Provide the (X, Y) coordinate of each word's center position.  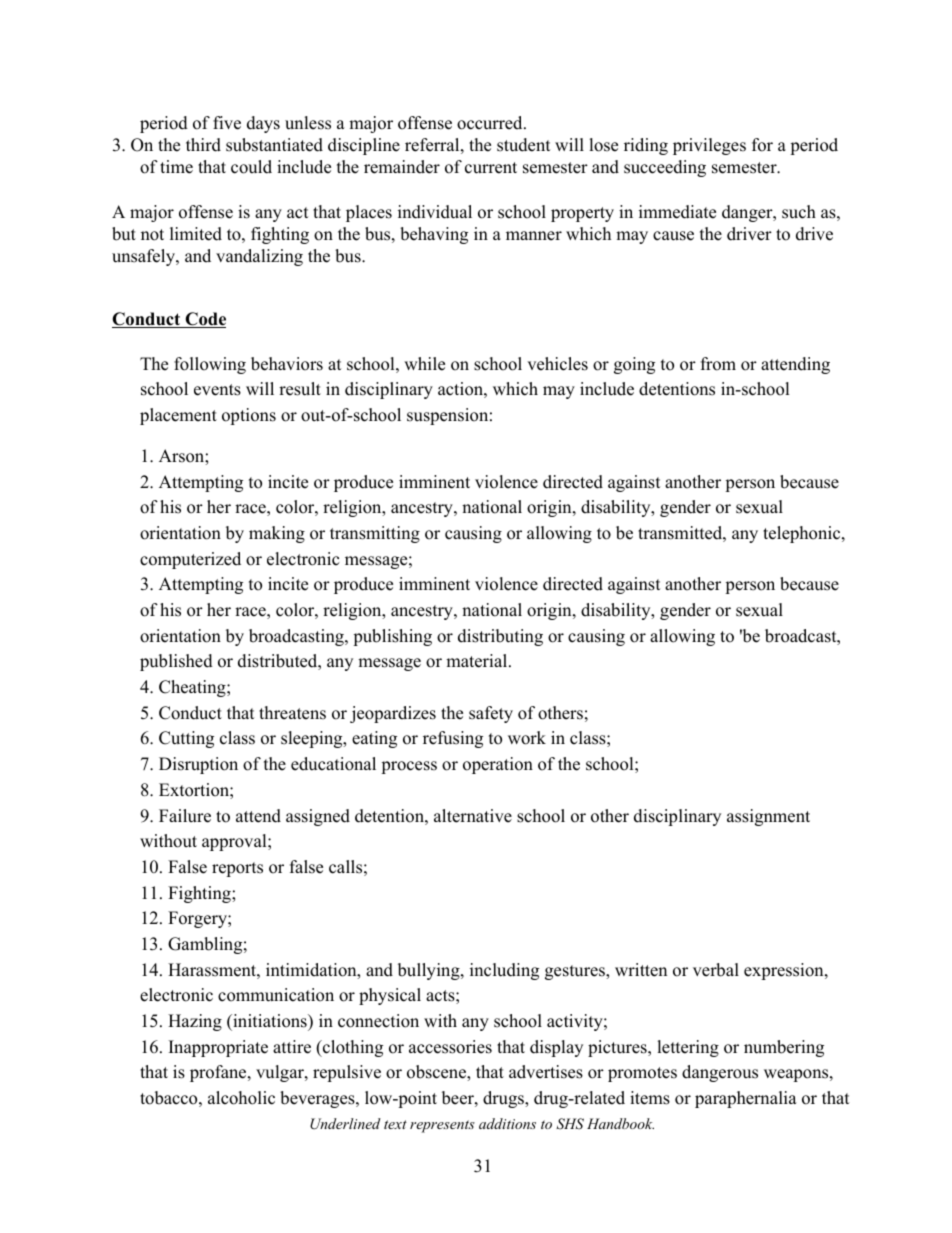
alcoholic (241, 1098)
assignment (768, 817)
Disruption (198, 765)
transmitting (375, 534)
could (251, 167)
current (491, 168)
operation (498, 765)
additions (507, 1123)
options (249, 416)
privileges (709, 146)
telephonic (801, 534)
